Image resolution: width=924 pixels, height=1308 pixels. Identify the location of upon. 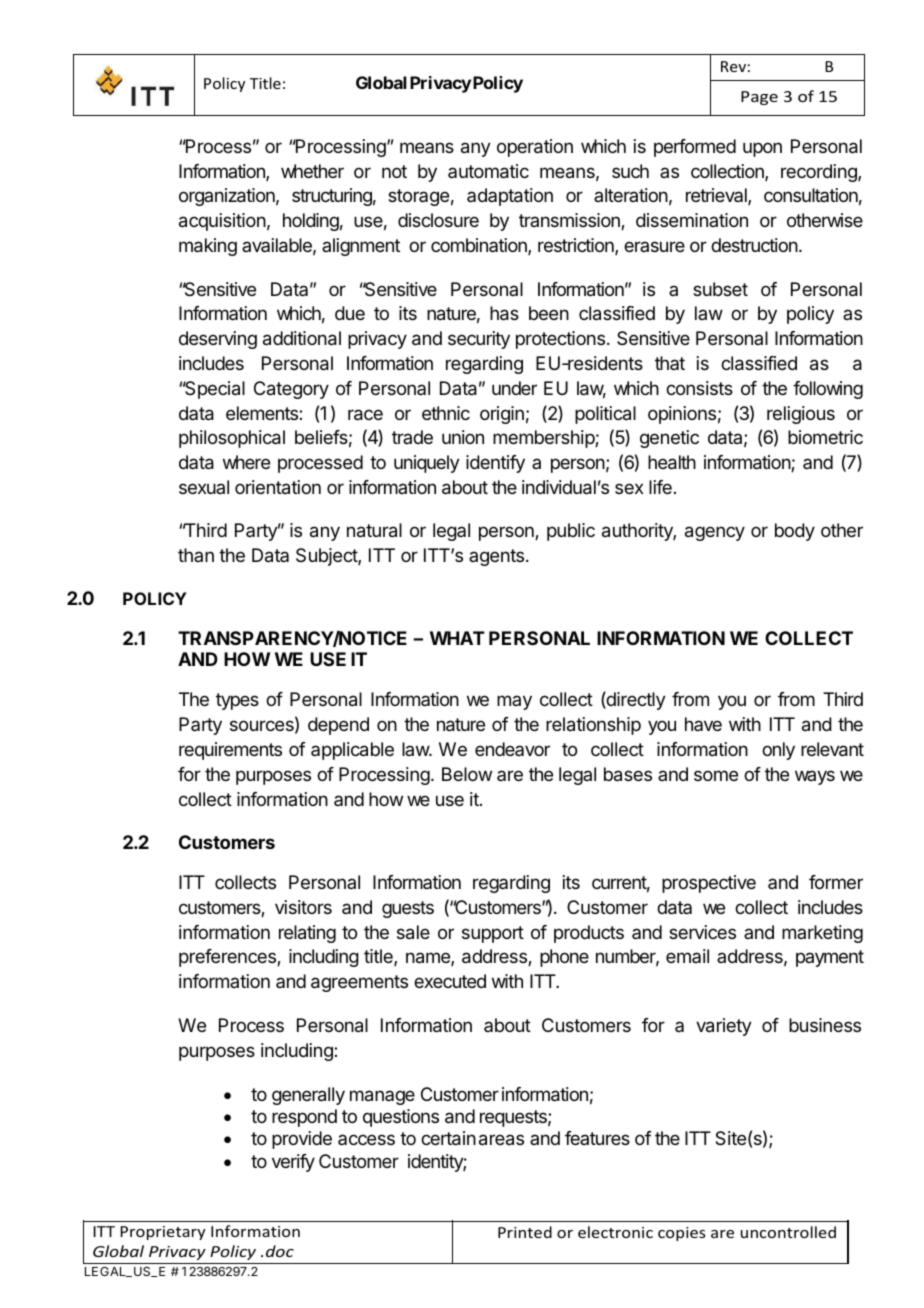
(762, 149).
